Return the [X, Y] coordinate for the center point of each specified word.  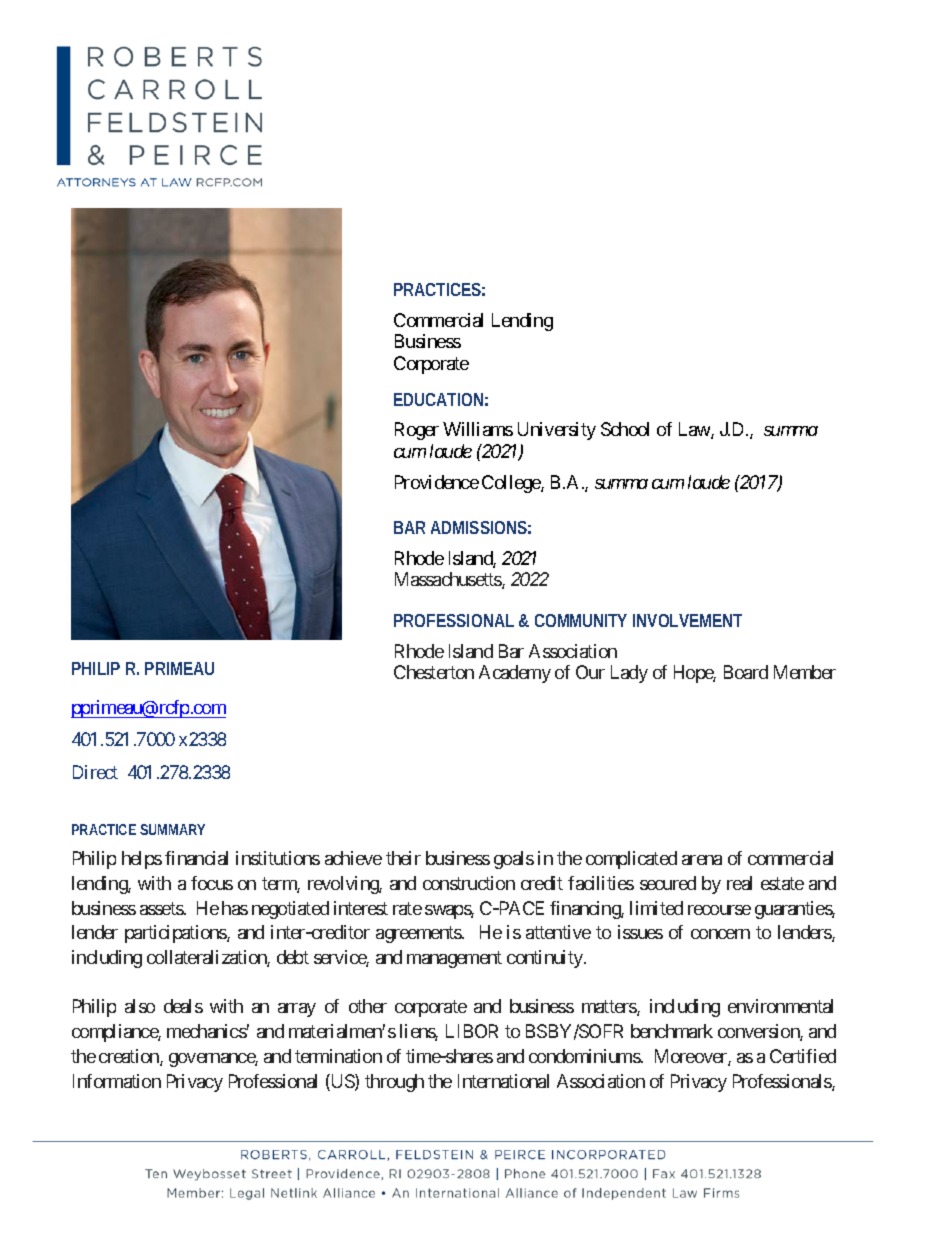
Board [746, 672]
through [394, 1083]
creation [130, 1057]
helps [142, 860]
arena [702, 860]
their [403, 858]
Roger [417, 431]
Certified [803, 1056]
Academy [515, 674]
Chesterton [434, 672]
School [625, 429]
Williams [478, 429]
